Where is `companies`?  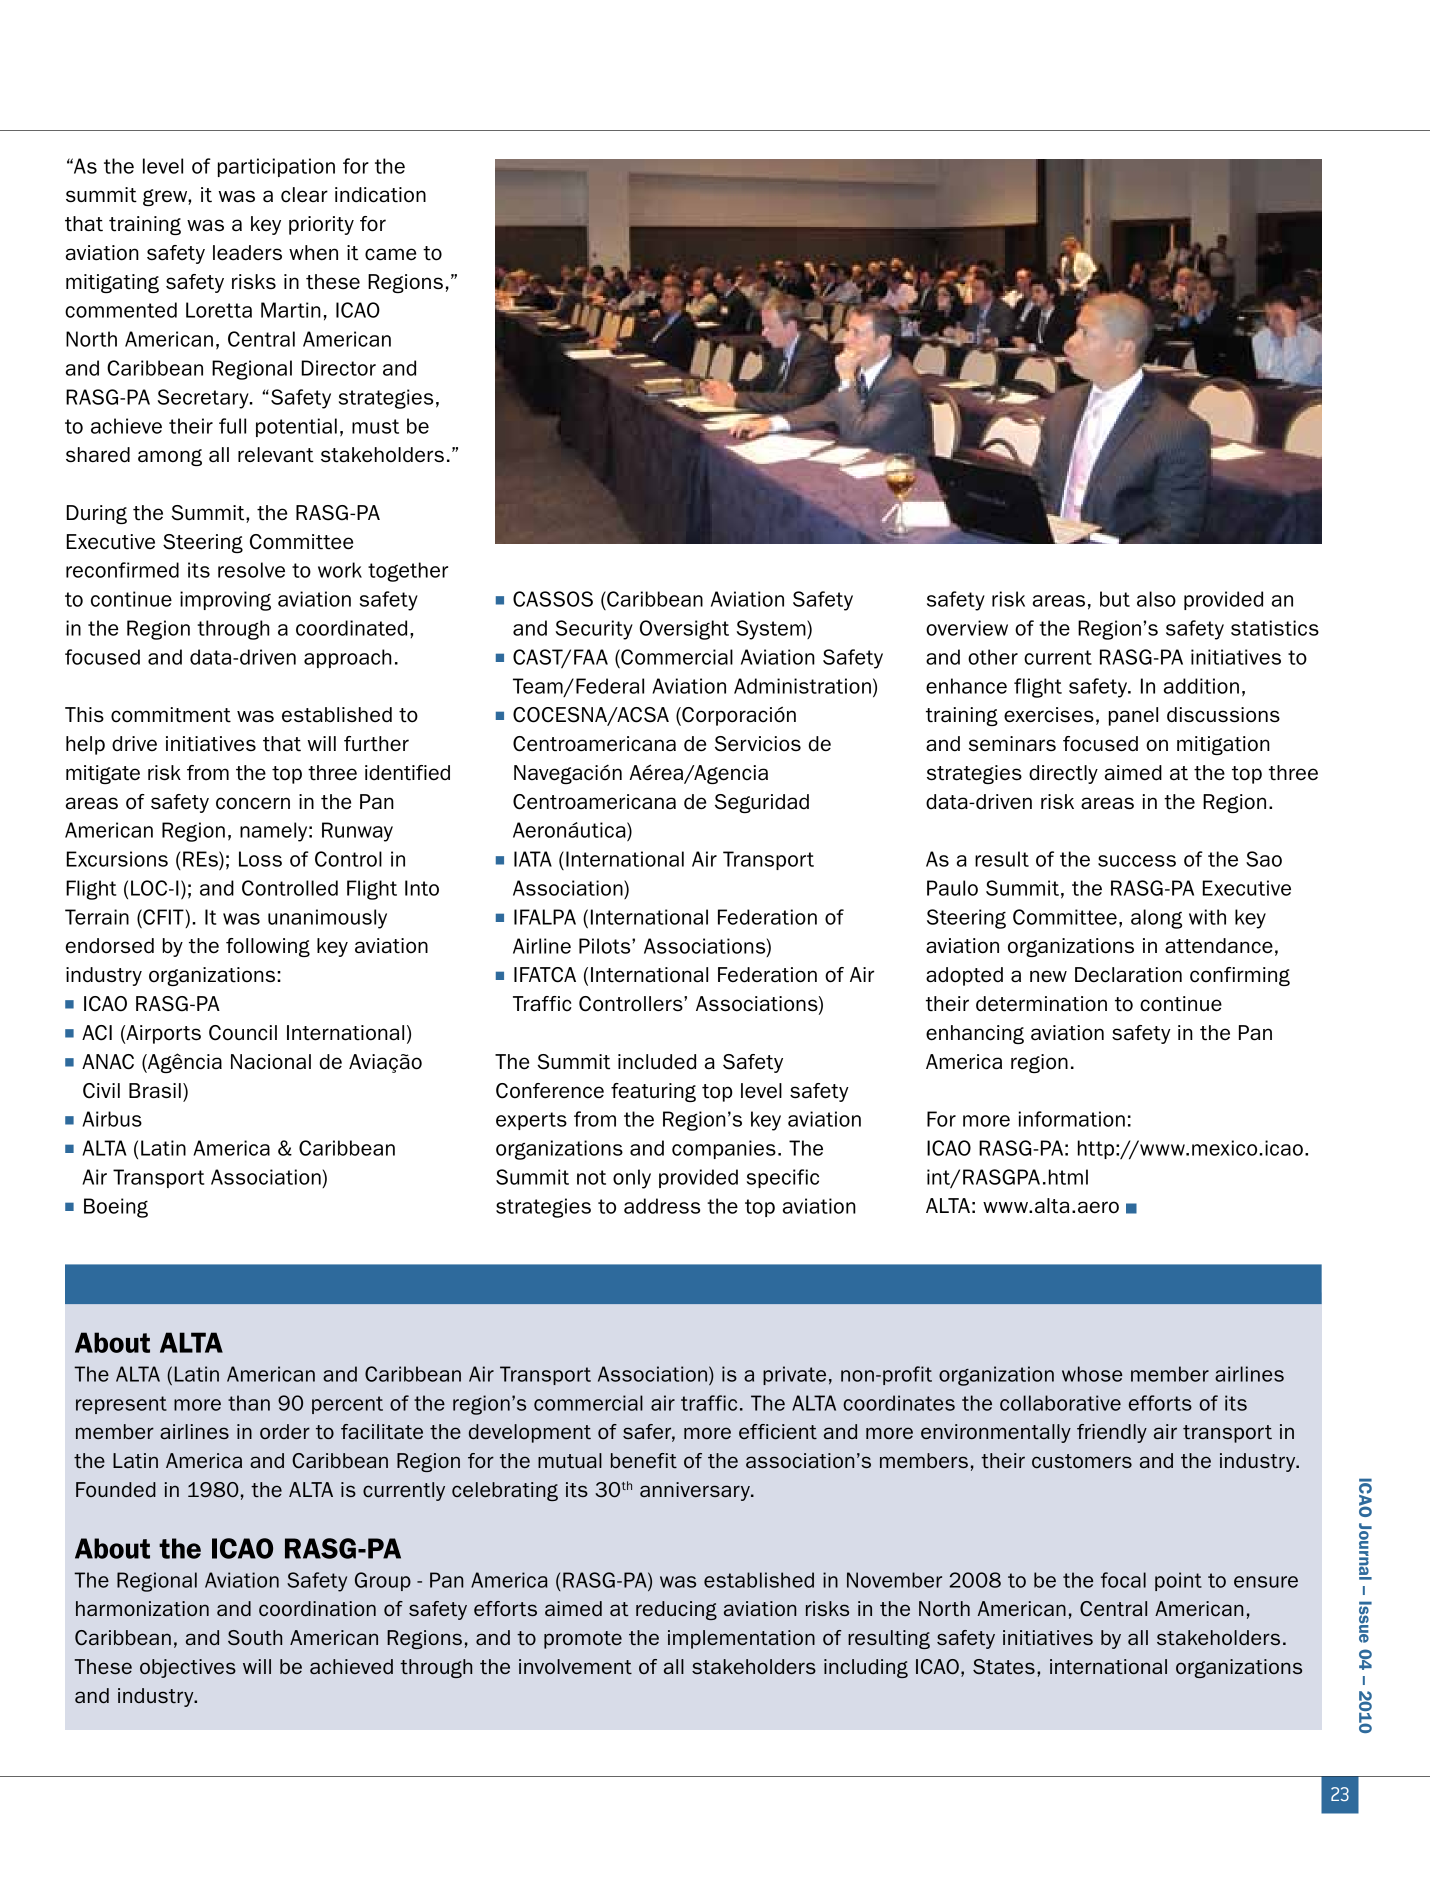
companies is located at coordinates (724, 1149).
